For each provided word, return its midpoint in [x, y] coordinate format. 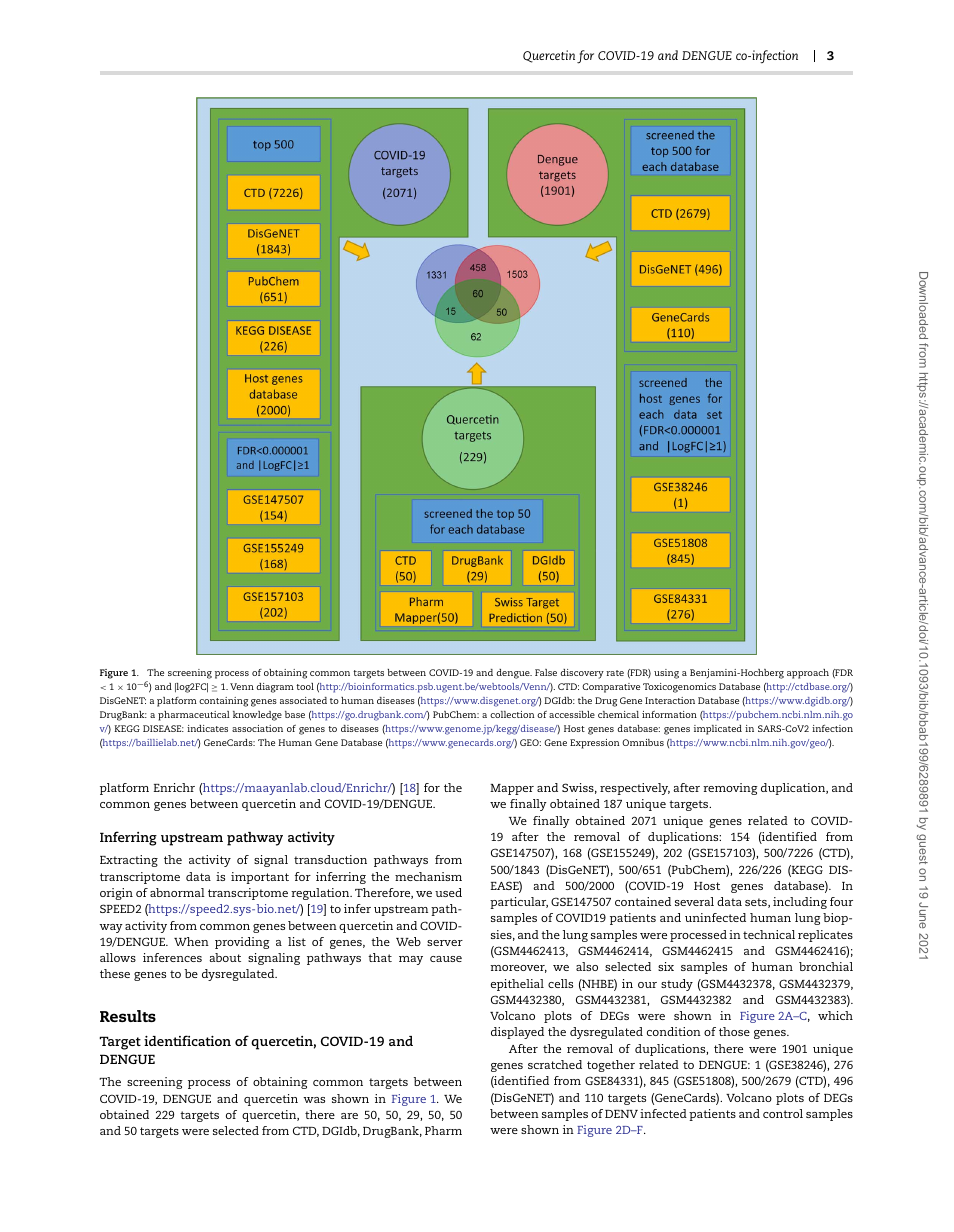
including [800, 903]
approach [808, 674]
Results [128, 1016]
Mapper [512, 789]
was [314, 1100]
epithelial [517, 985]
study [677, 985]
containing [223, 702]
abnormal [177, 892]
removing [730, 789]
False [546, 672]
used [448, 892]
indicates [207, 728]
